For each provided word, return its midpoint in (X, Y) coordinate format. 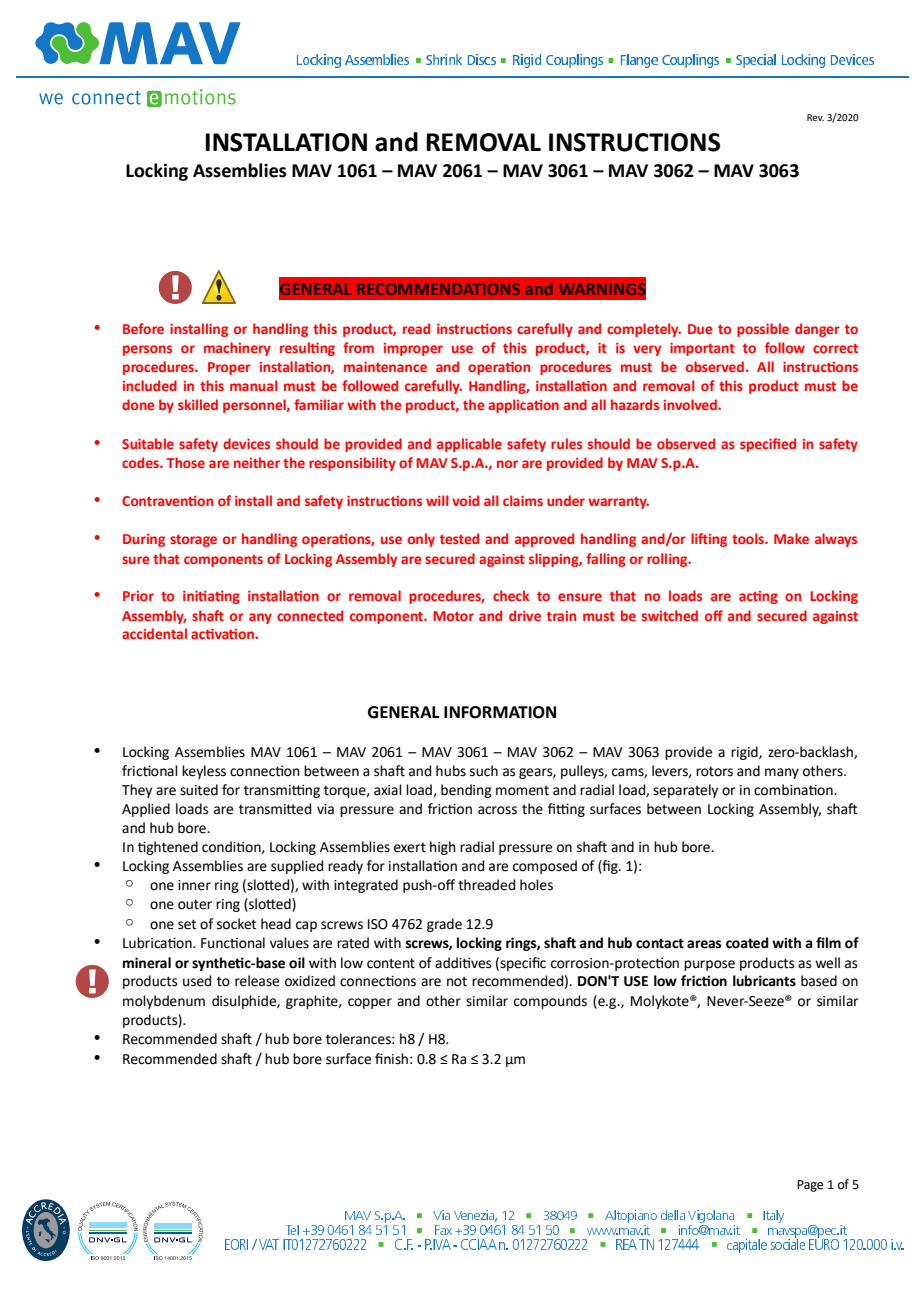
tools (749, 538)
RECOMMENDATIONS (438, 289)
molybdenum (164, 1002)
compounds (550, 1002)
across (497, 810)
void (465, 500)
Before (143, 328)
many (782, 773)
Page (810, 1186)
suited (199, 790)
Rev (815, 117)
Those (186, 462)
